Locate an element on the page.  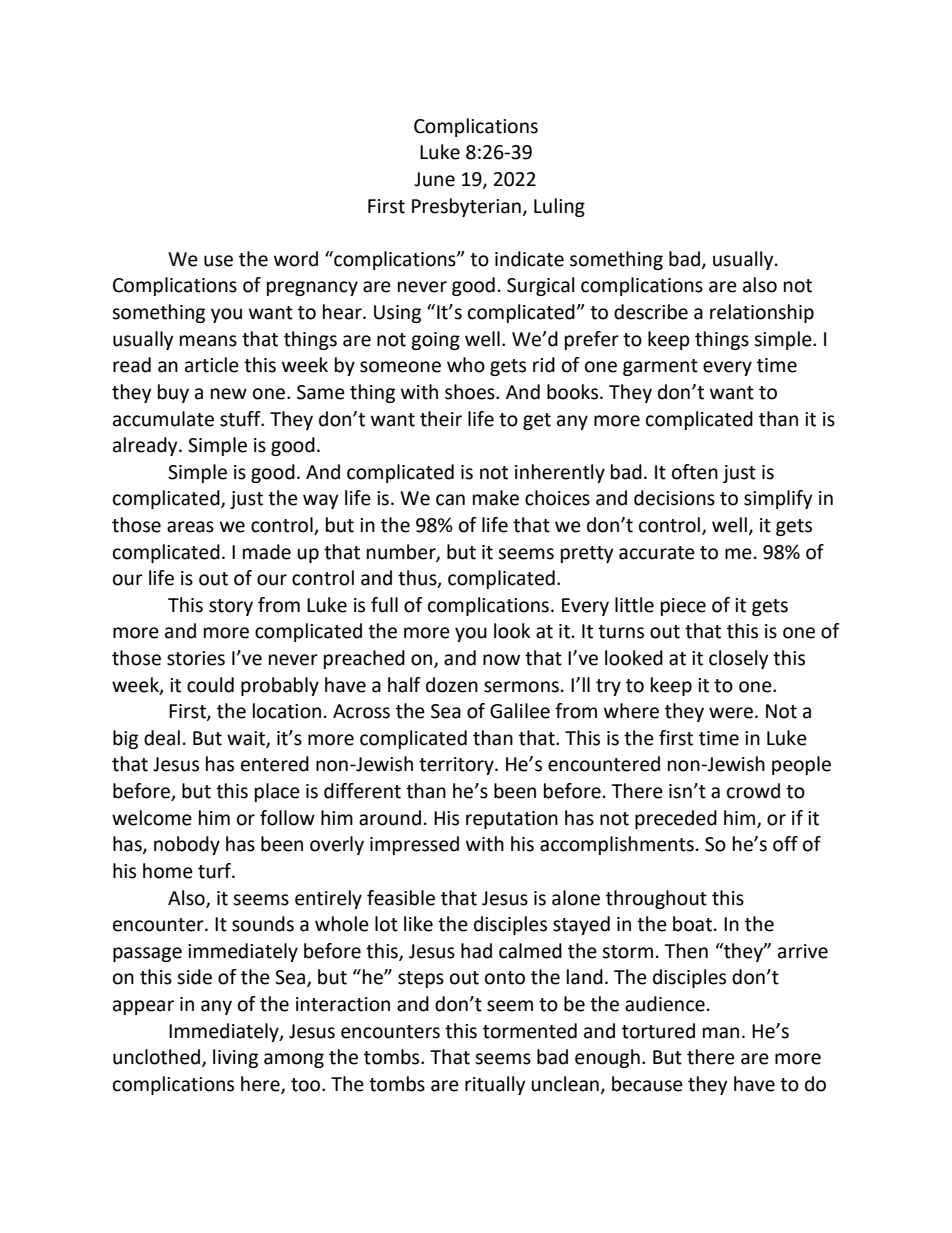
Presbyterian is located at coordinates (466, 207).
